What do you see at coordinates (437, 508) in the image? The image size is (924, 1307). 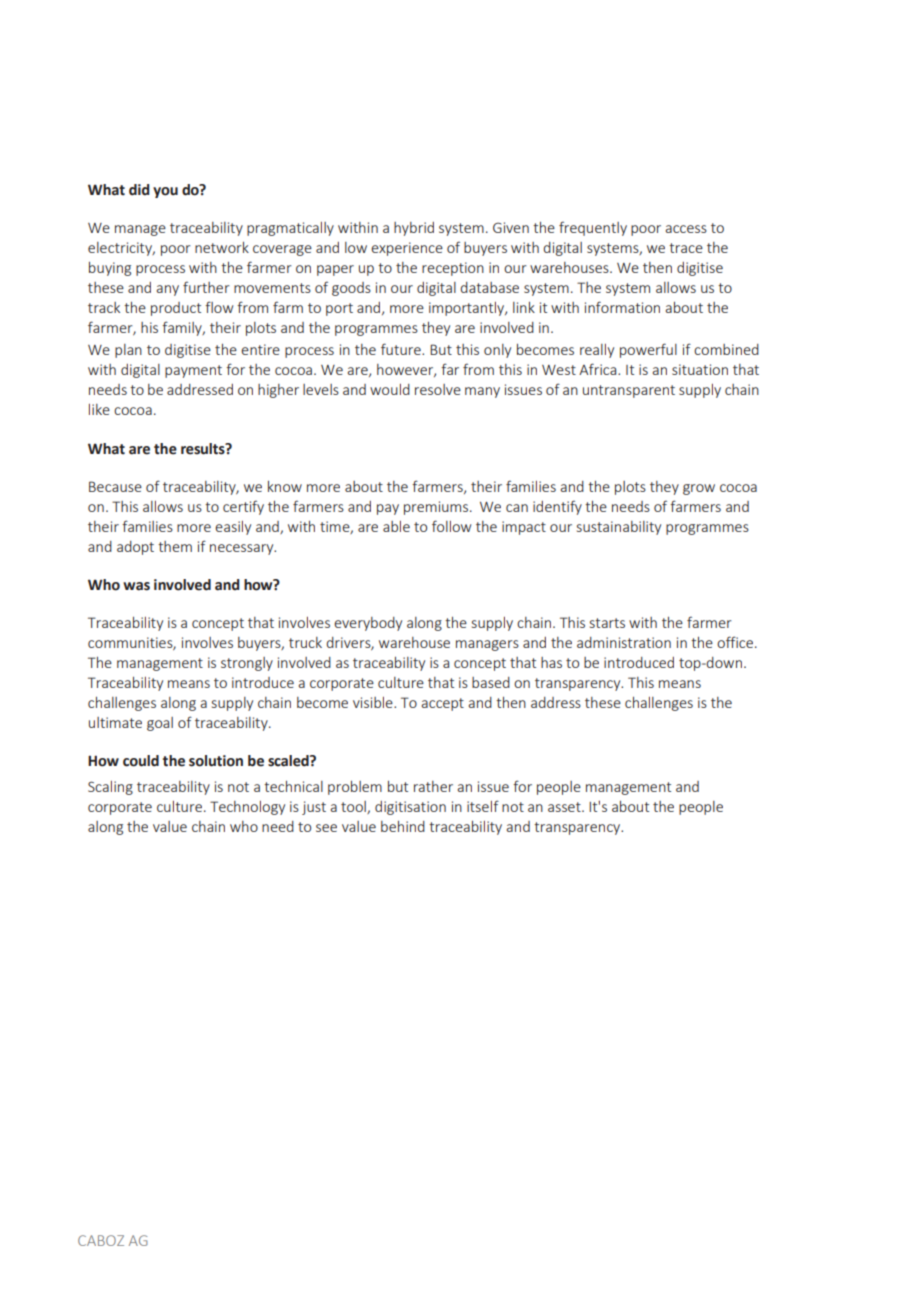 I see `premiums` at bounding box center [437, 508].
